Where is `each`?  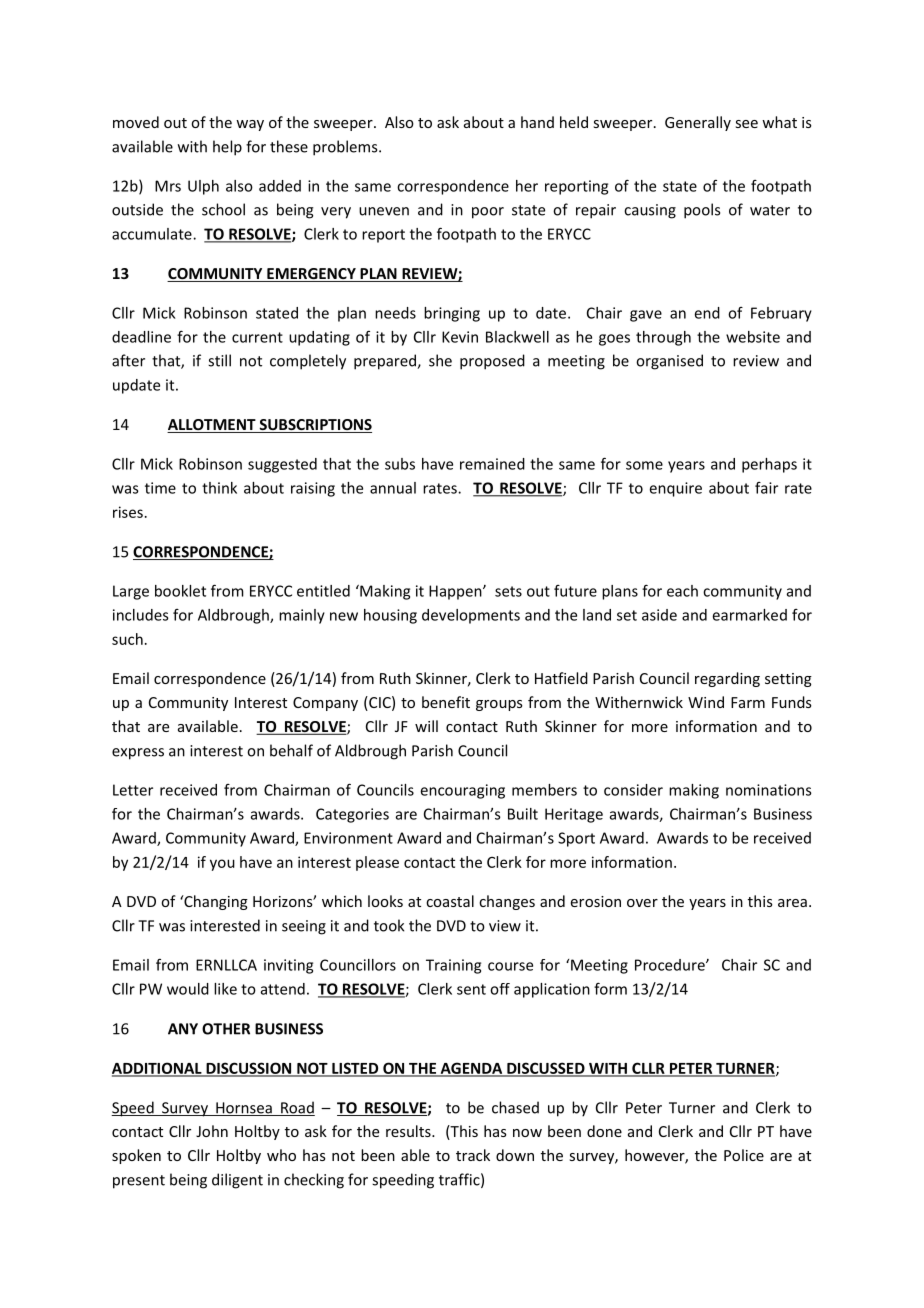
each is located at coordinates (682, 591).
